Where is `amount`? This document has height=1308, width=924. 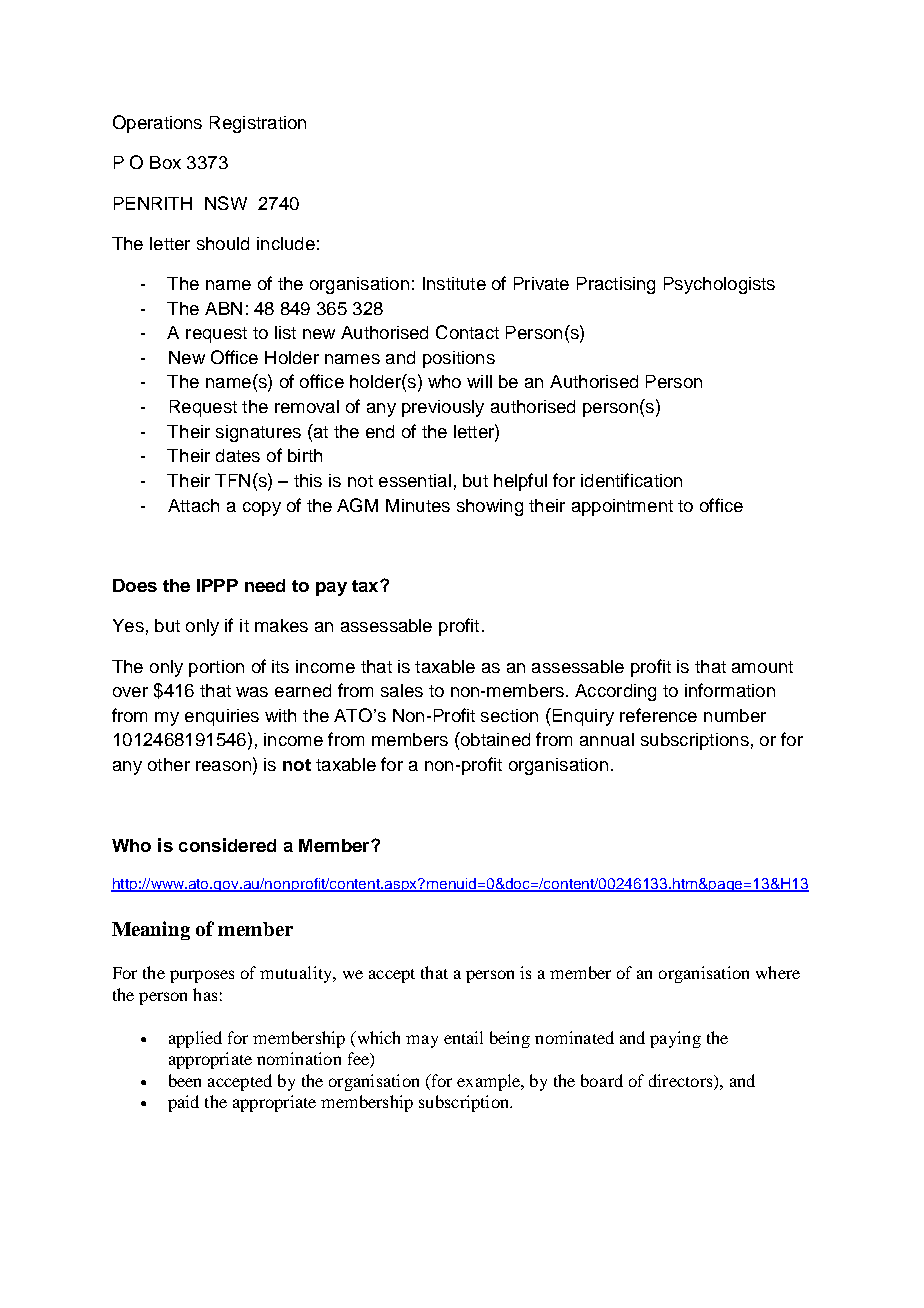
amount is located at coordinates (762, 667).
